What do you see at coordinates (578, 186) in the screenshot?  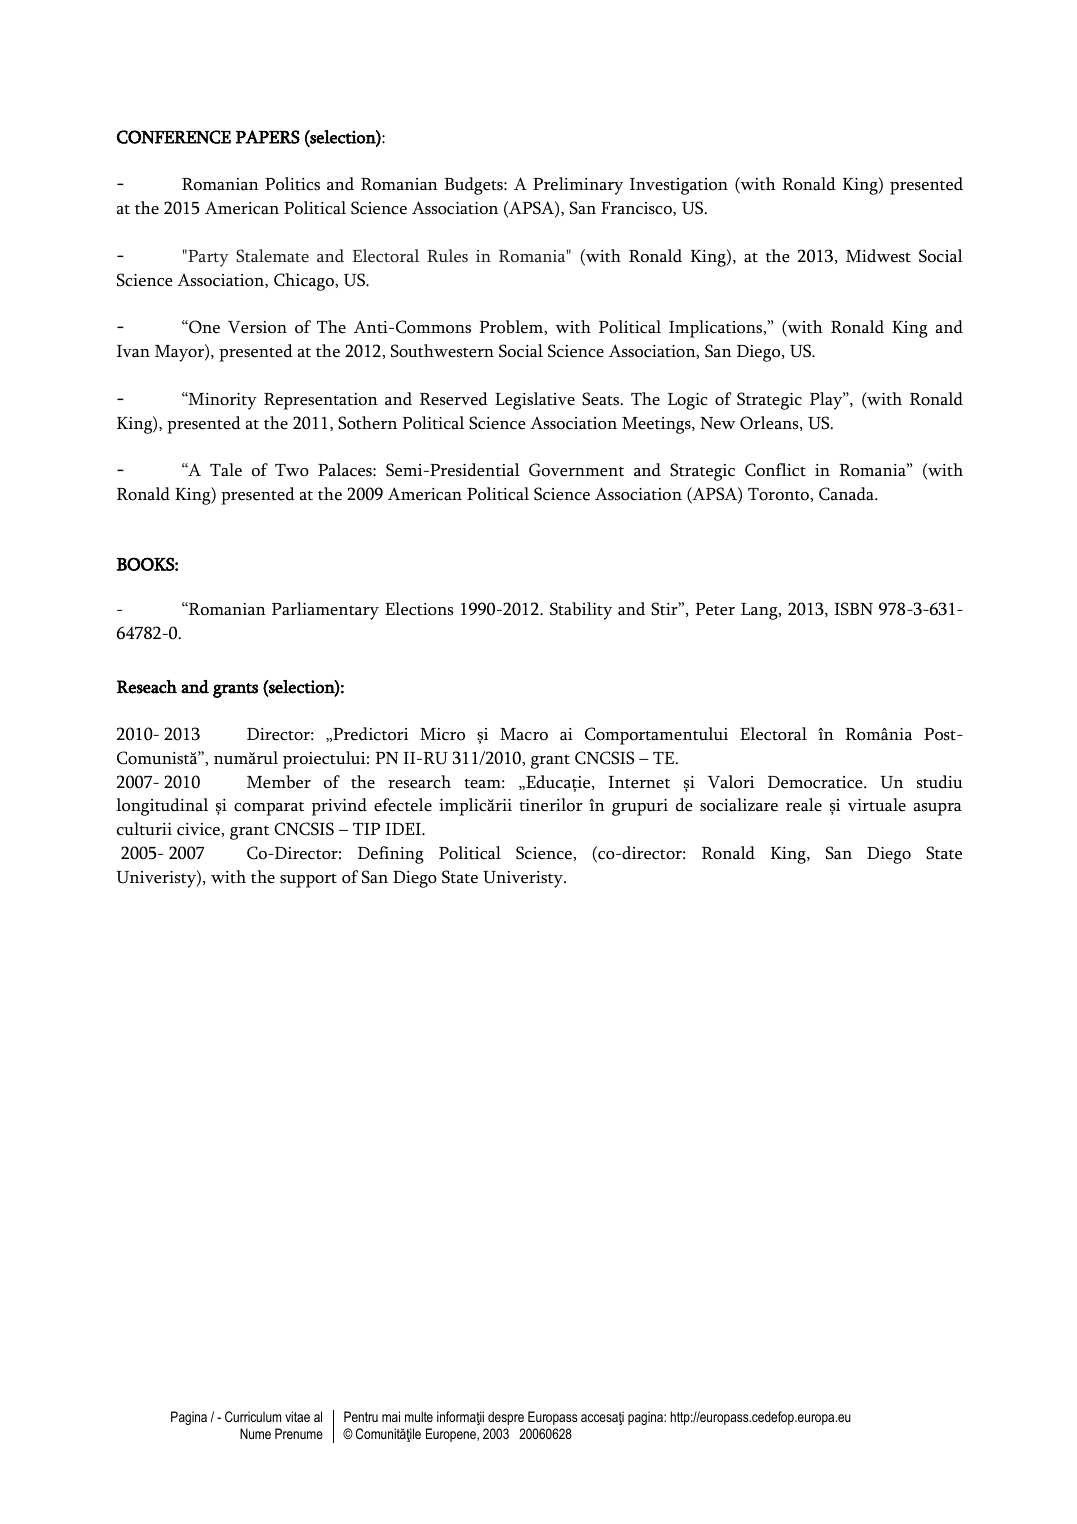 I see `Preliminary` at bounding box center [578, 186].
